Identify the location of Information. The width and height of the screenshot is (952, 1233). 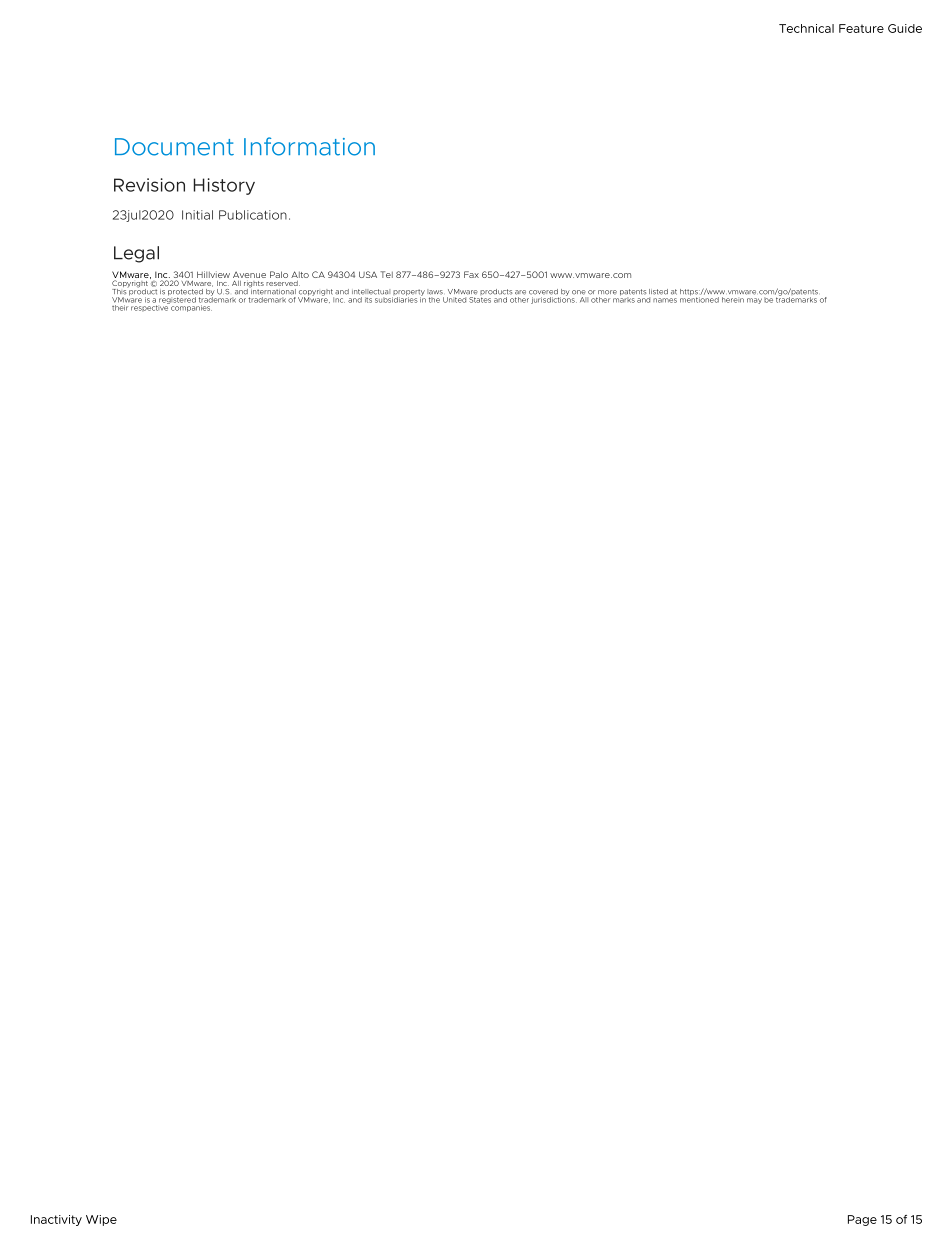
(309, 146).
